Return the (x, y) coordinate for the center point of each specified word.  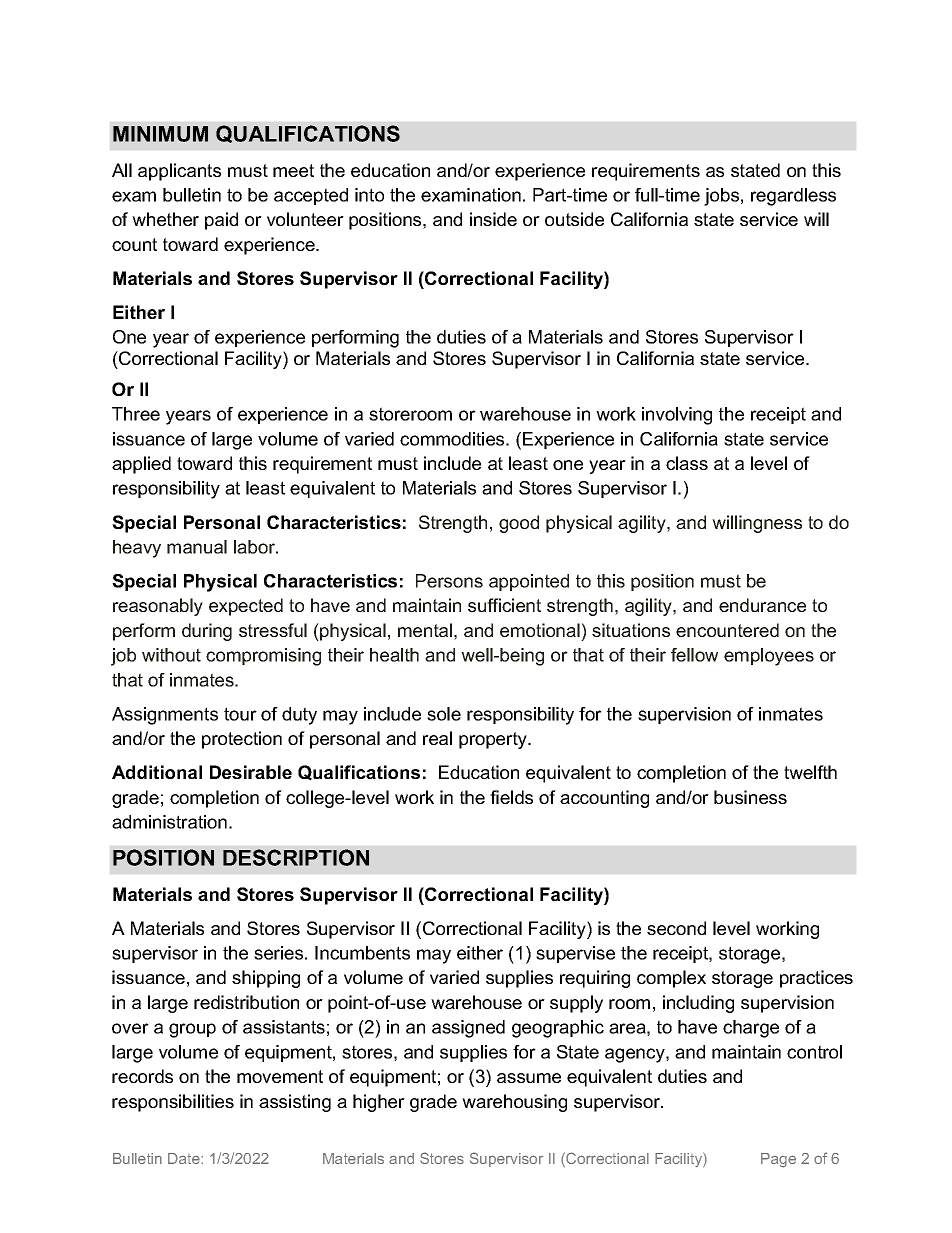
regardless (793, 197)
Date (185, 1158)
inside (493, 219)
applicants (179, 172)
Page (778, 1160)
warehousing (514, 1103)
